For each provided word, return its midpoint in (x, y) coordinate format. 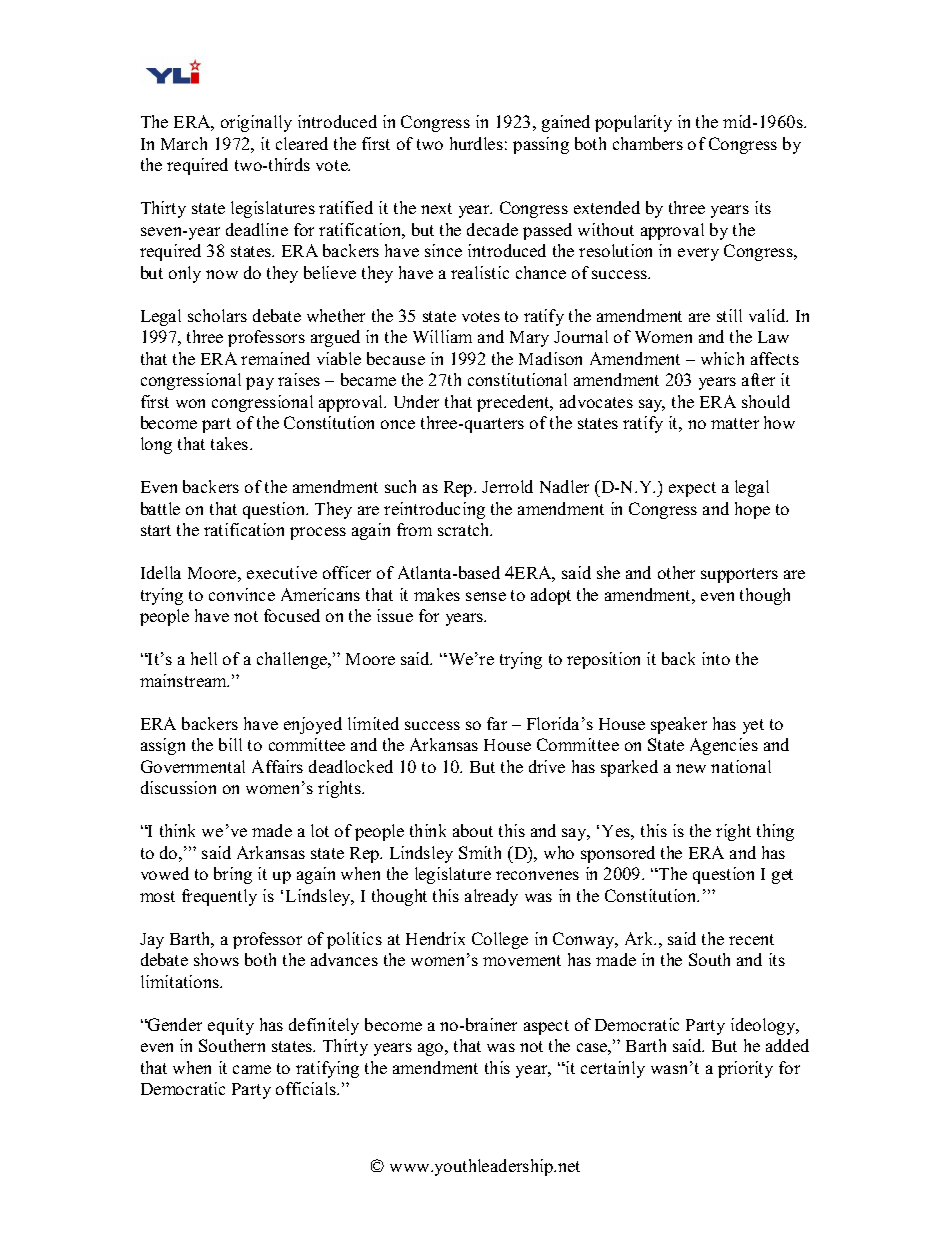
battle (160, 508)
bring (233, 875)
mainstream (184, 680)
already (491, 897)
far (497, 723)
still (729, 315)
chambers (648, 143)
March (184, 143)
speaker (679, 725)
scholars (217, 315)
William (442, 336)
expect (692, 489)
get (782, 876)
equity (231, 1026)
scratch (465, 529)
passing (541, 145)
